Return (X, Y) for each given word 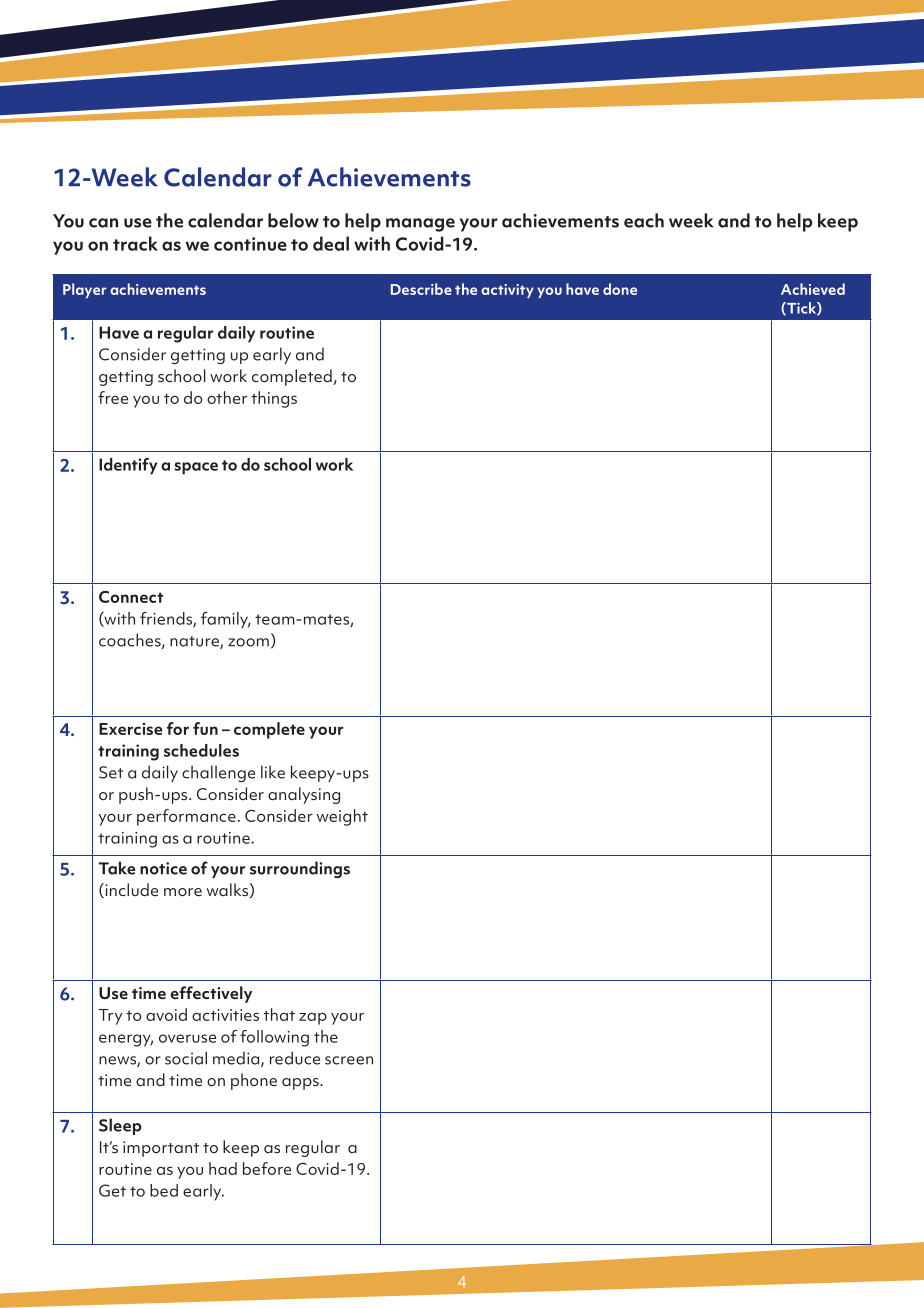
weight (342, 817)
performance (186, 817)
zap (313, 1018)
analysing (304, 795)
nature (195, 642)
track (135, 243)
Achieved (813, 289)
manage (420, 225)
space (196, 468)
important (161, 1149)
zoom (248, 642)
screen (349, 1060)
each (644, 220)
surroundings (300, 869)
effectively (211, 994)
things (274, 399)
